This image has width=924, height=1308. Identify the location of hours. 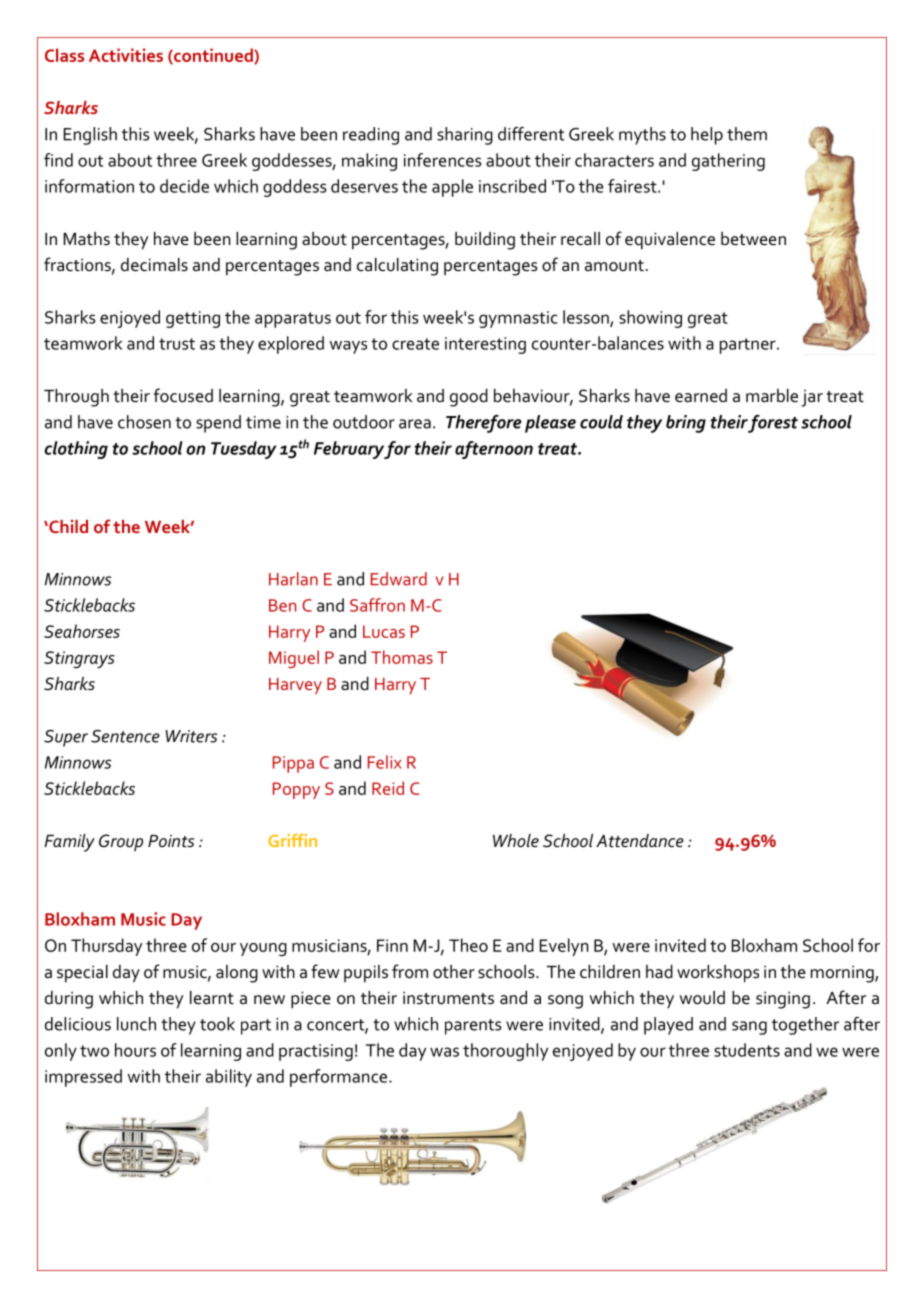
(135, 1050).
